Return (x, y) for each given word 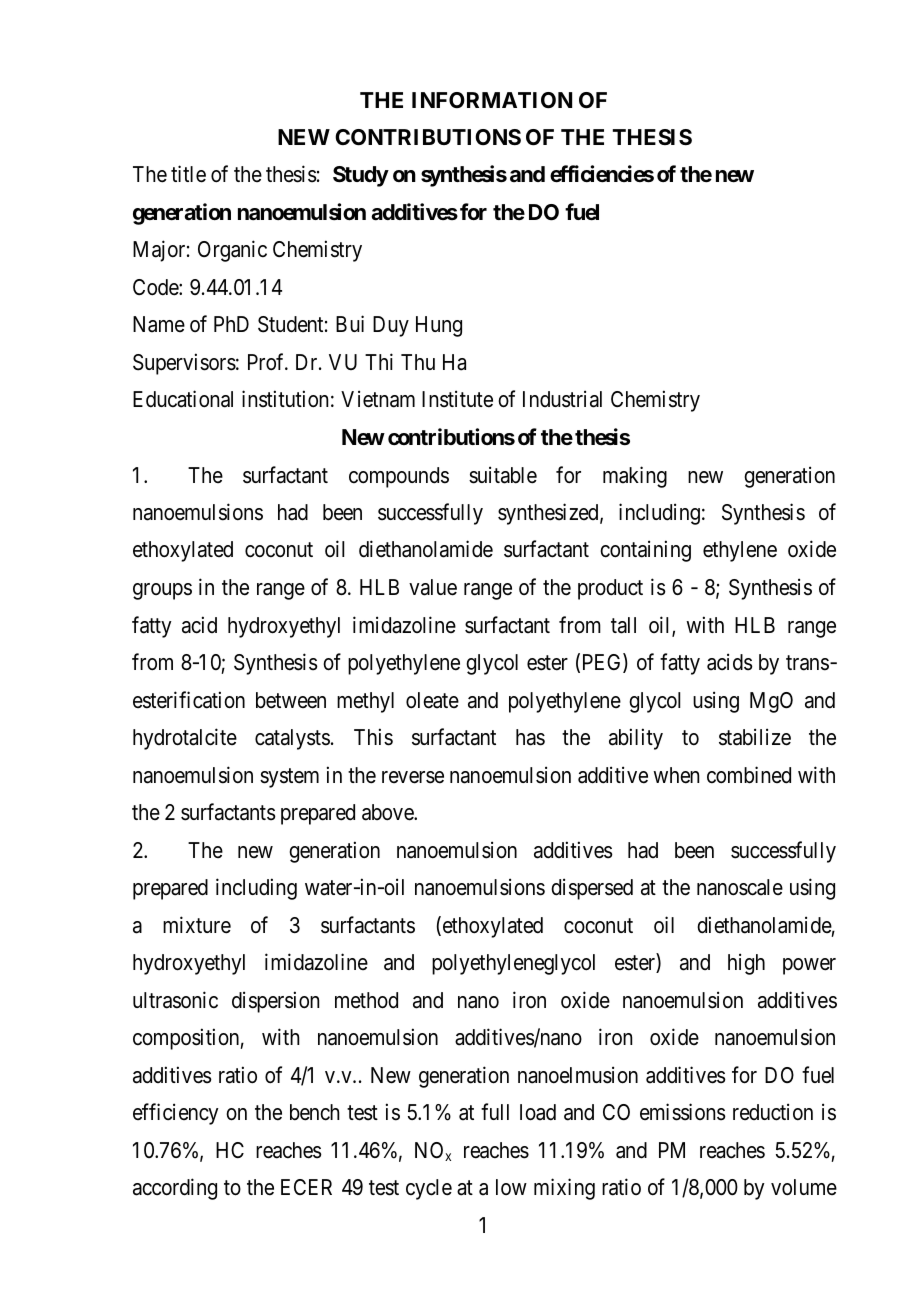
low (511, 1187)
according (175, 1189)
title (188, 174)
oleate (432, 700)
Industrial (562, 399)
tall (623, 625)
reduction (773, 1112)
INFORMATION (492, 100)
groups (162, 591)
